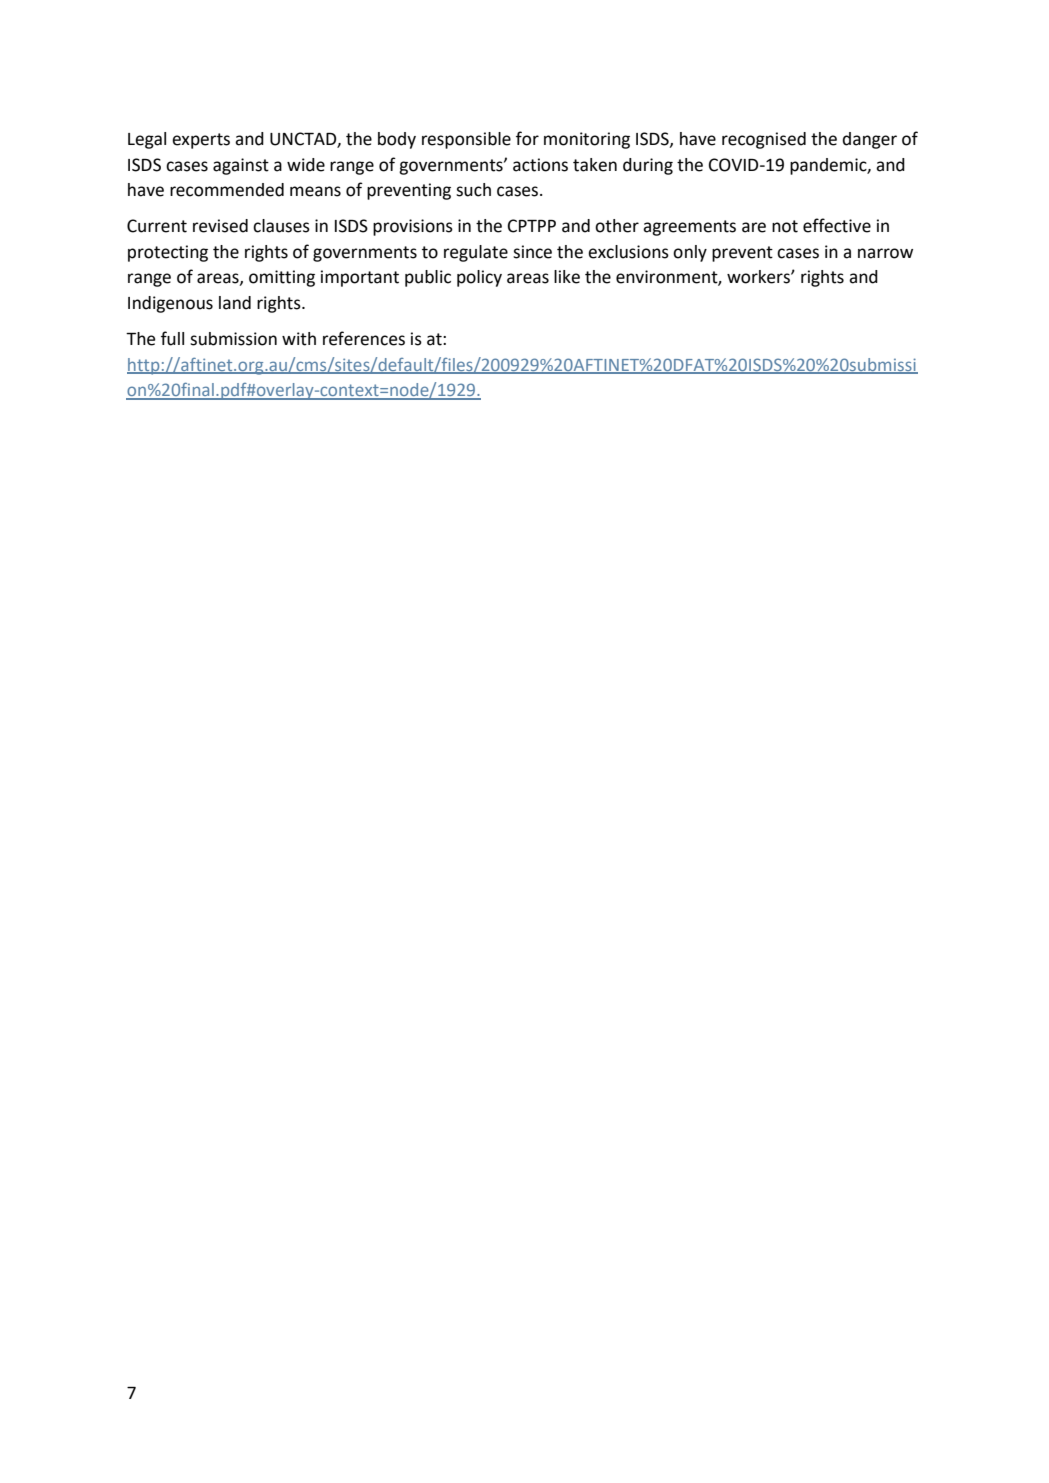  What do you see at coordinates (532, 252) in the image?
I see `since` at bounding box center [532, 252].
